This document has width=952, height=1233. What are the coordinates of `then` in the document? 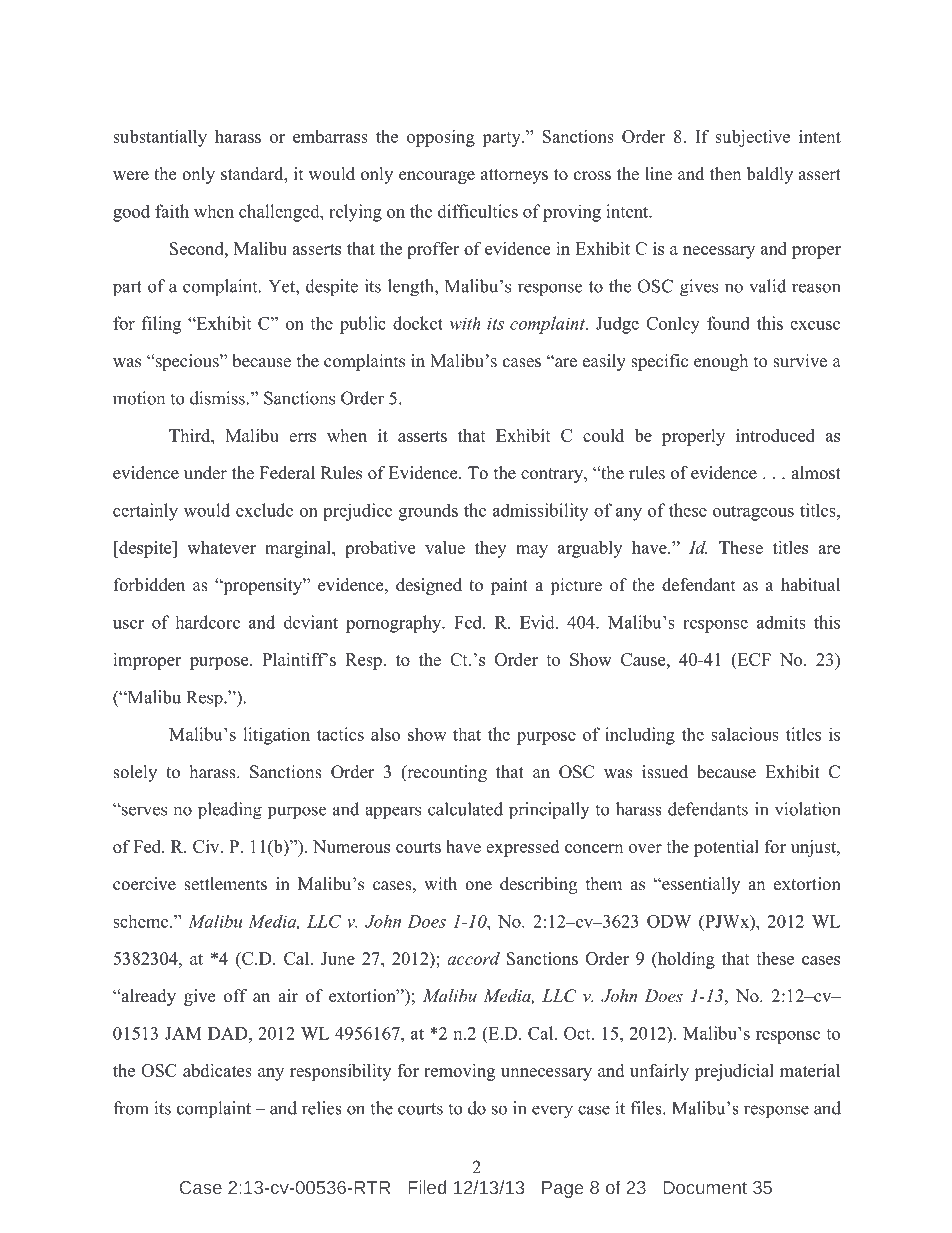 It's located at (725, 174).
